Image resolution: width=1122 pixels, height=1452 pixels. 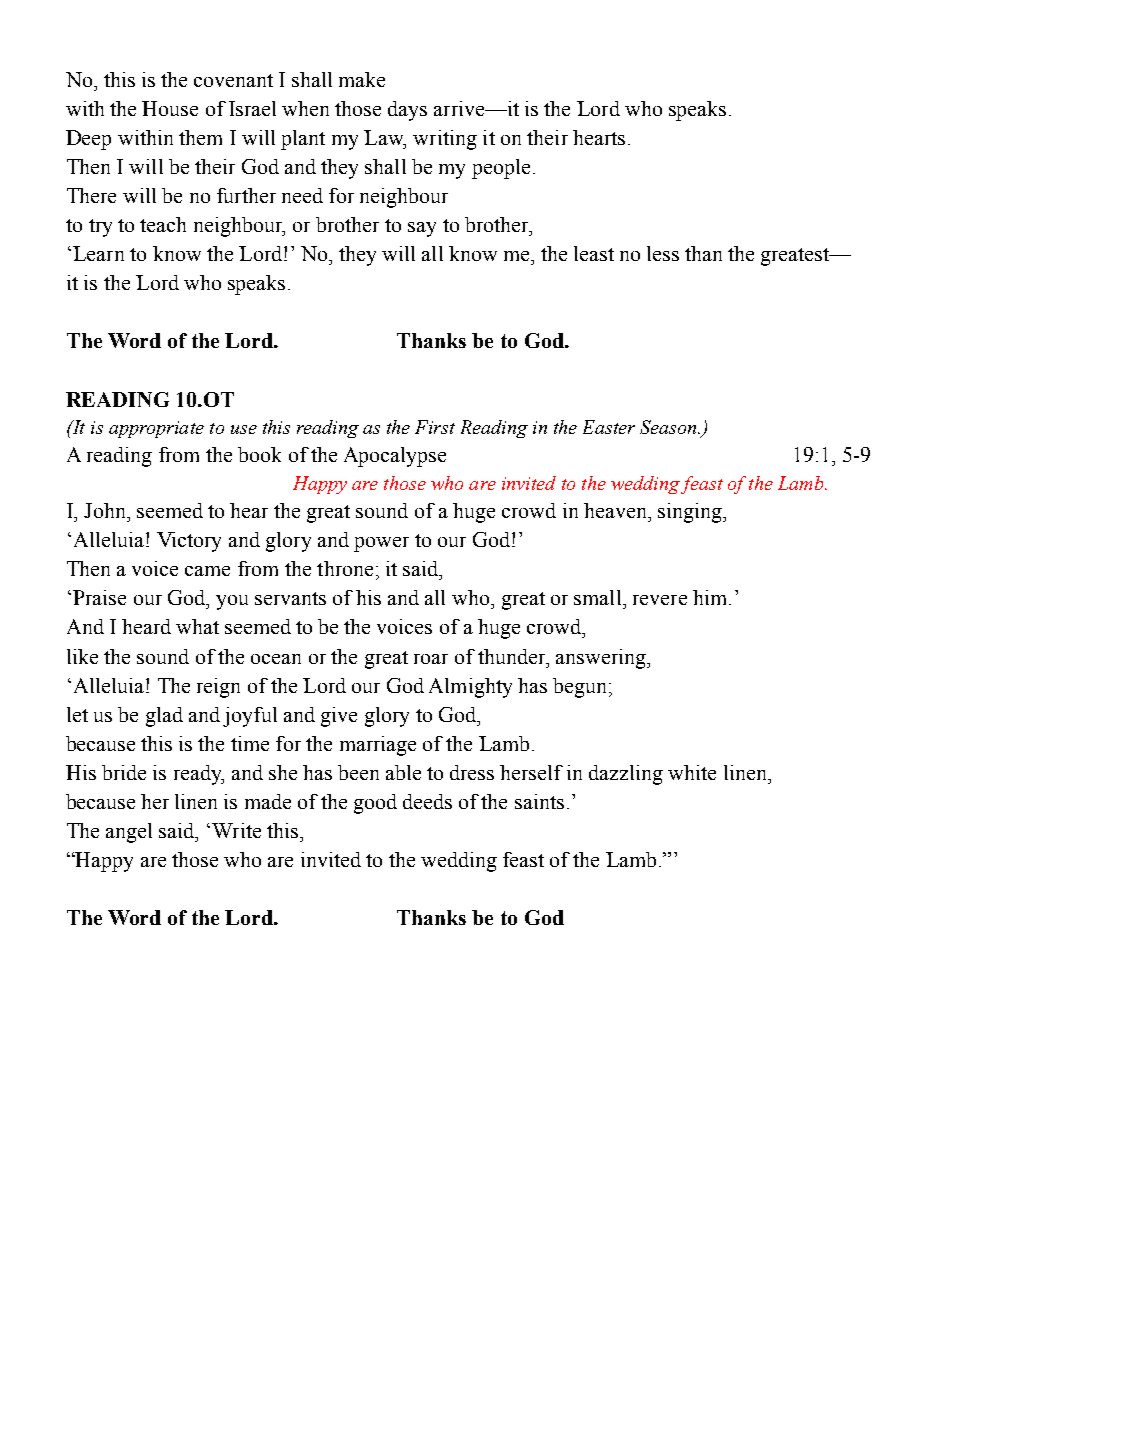 What do you see at coordinates (395, 457) in the image?
I see `Apocalypse` at bounding box center [395, 457].
